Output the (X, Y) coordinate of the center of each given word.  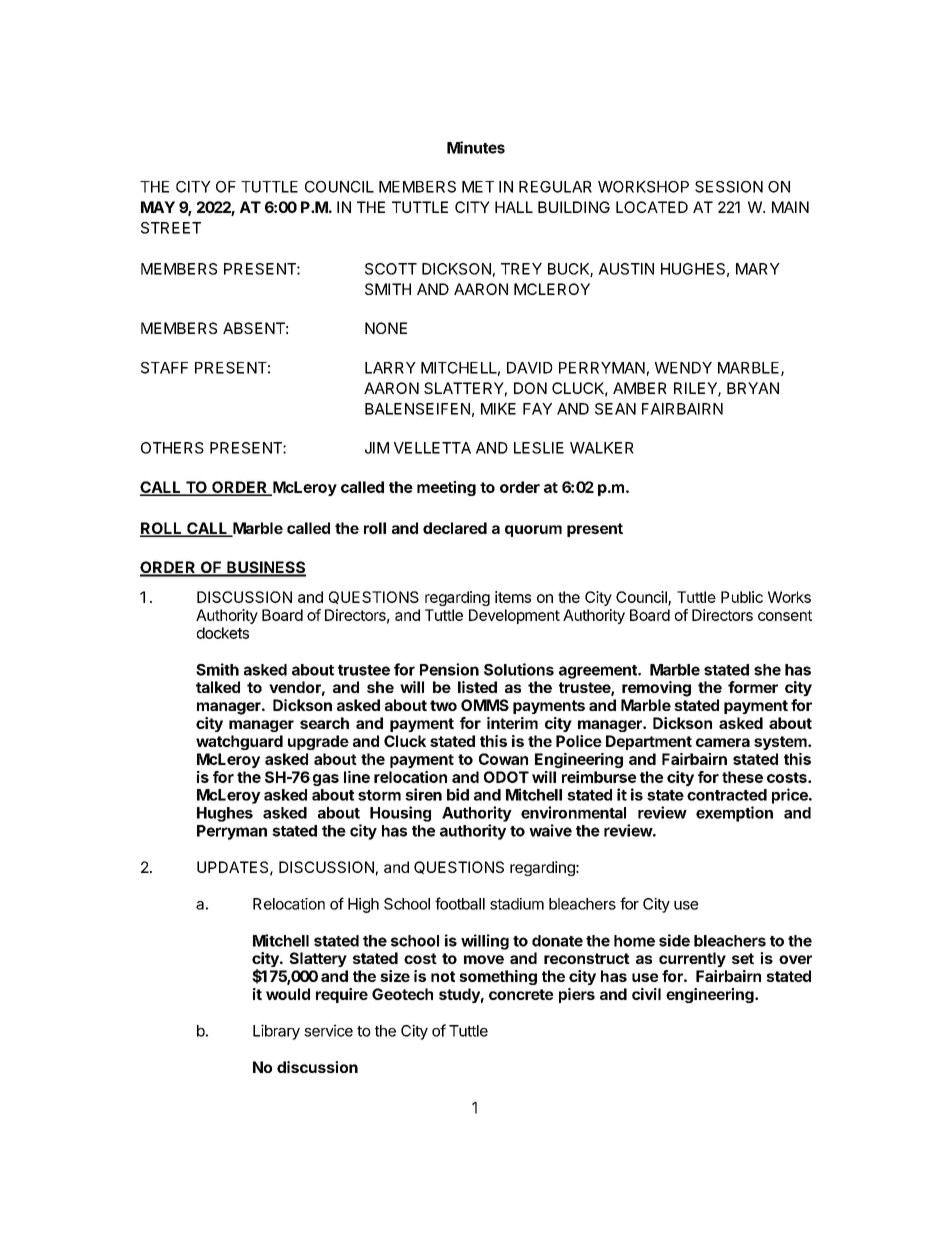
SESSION (729, 187)
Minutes (476, 147)
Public (742, 597)
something (498, 977)
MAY (158, 207)
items (513, 597)
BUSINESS (265, 568)
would (288, 994)
